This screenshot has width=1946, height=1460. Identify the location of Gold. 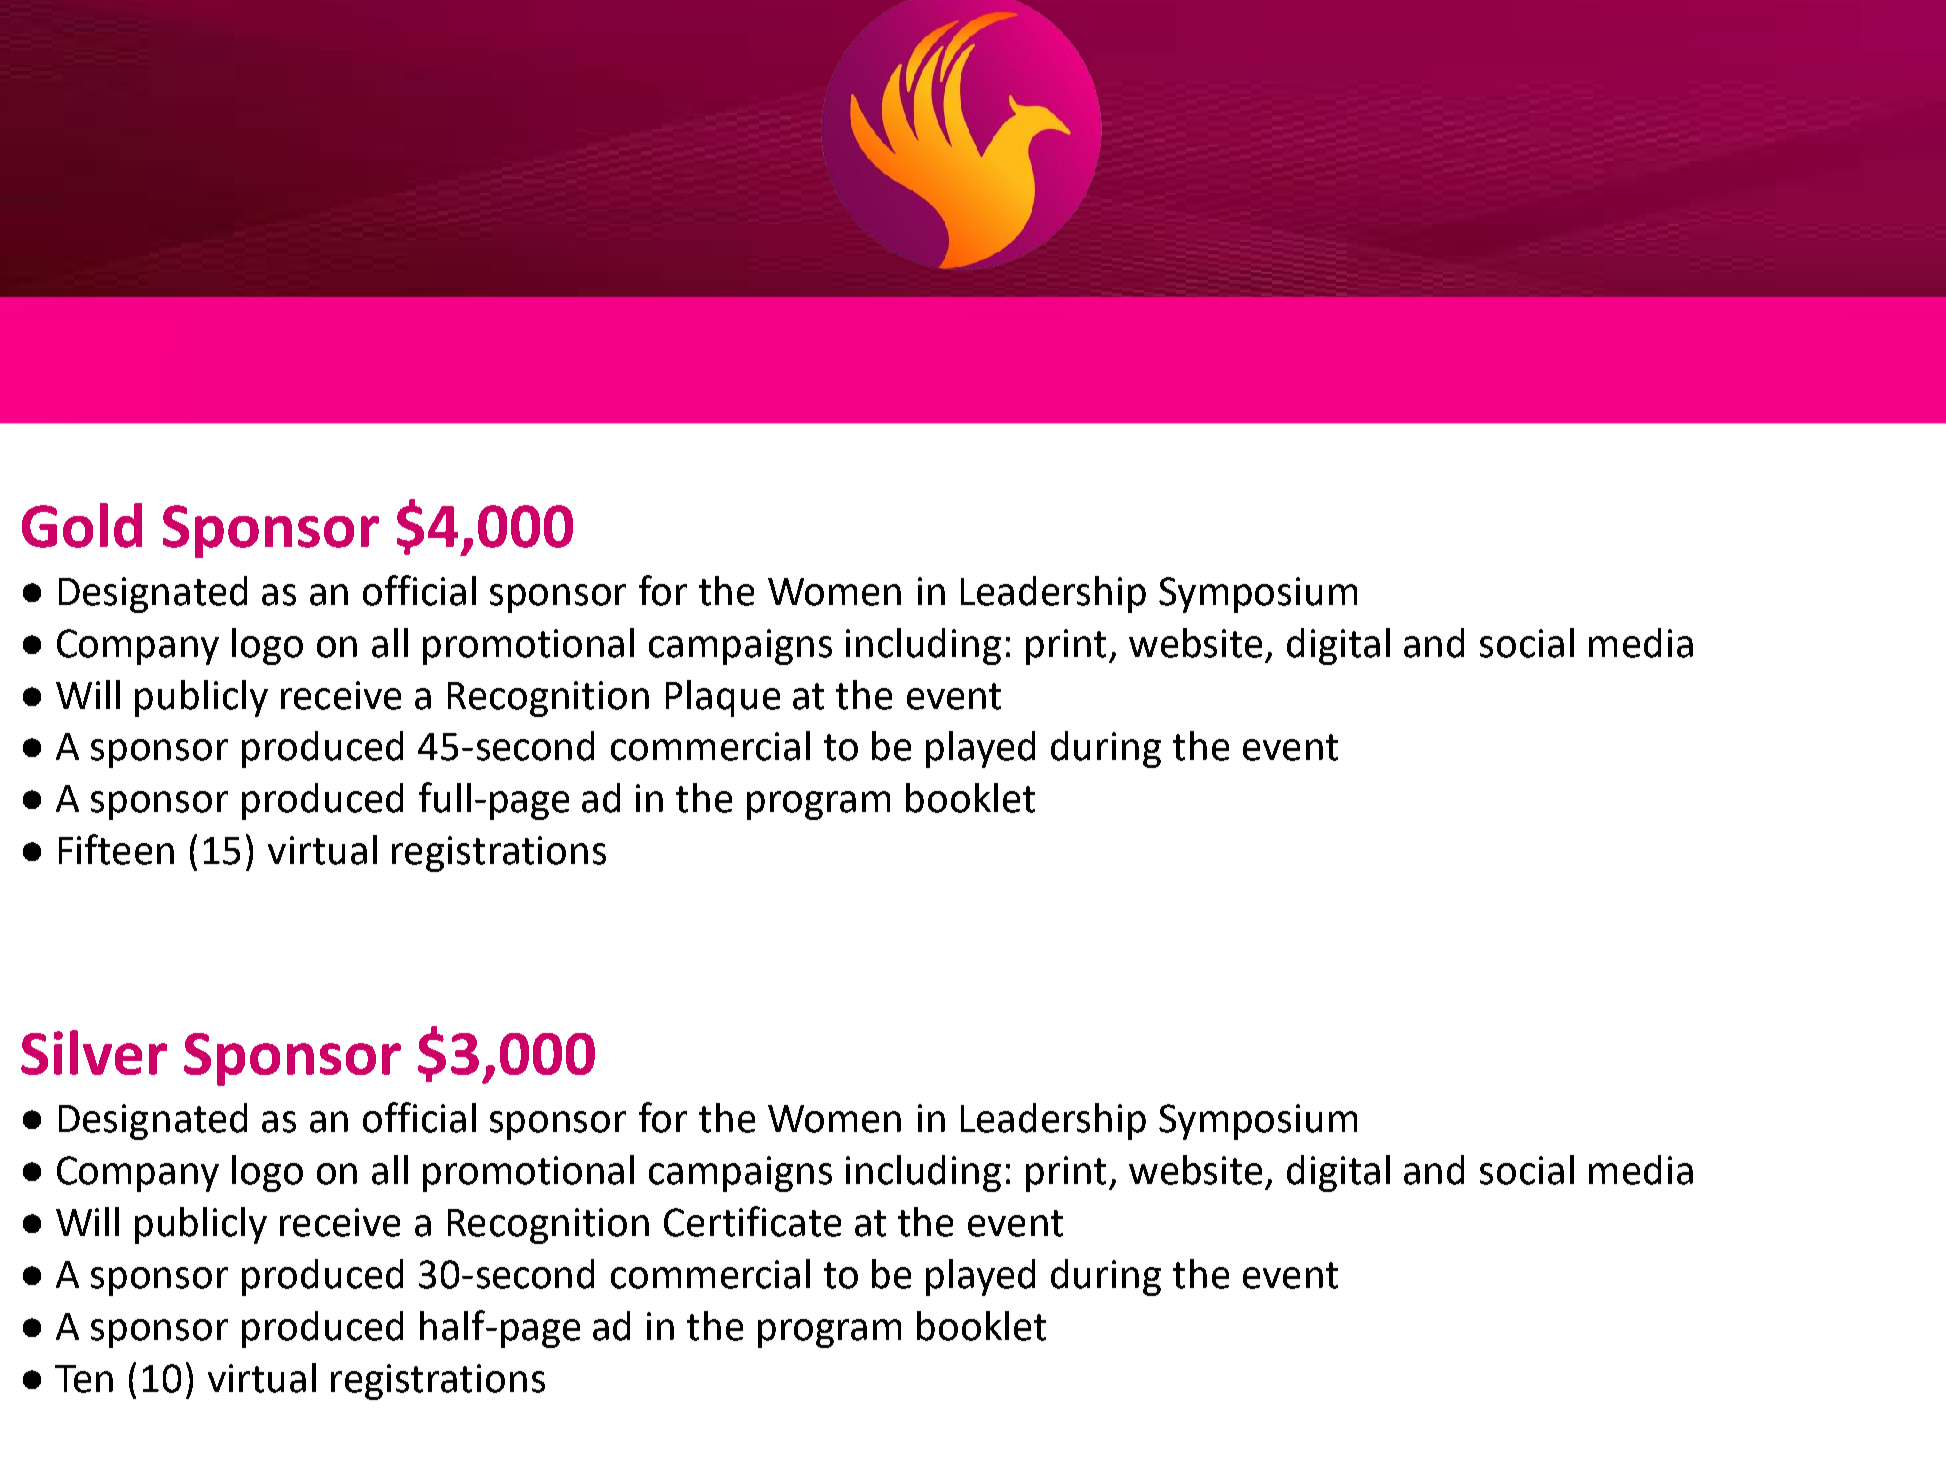
(82, 525).
